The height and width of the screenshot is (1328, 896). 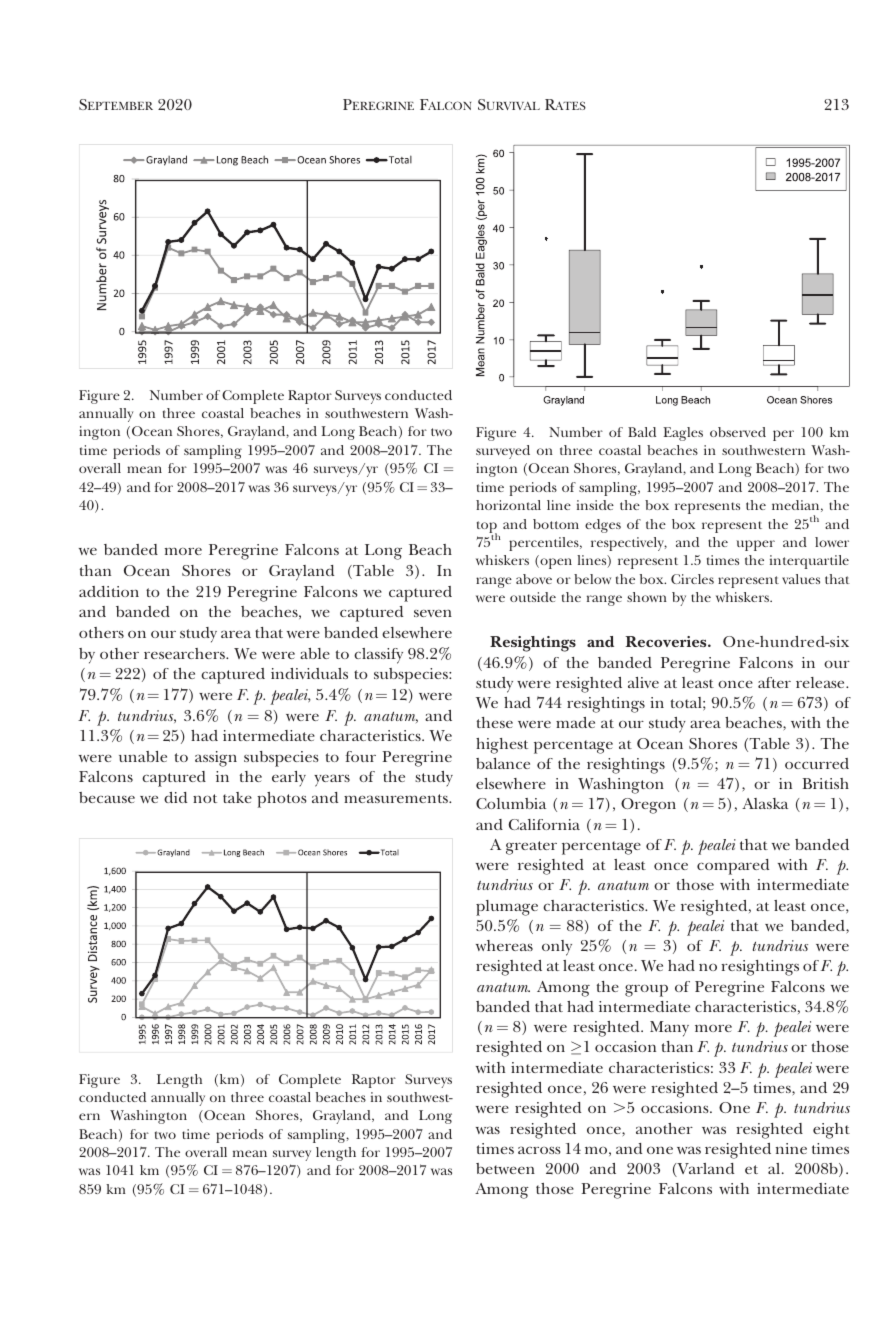 What do you see at coordinates (507, 908) in the screenshot?
I see `plumage` at bounding box center [507, 908].
